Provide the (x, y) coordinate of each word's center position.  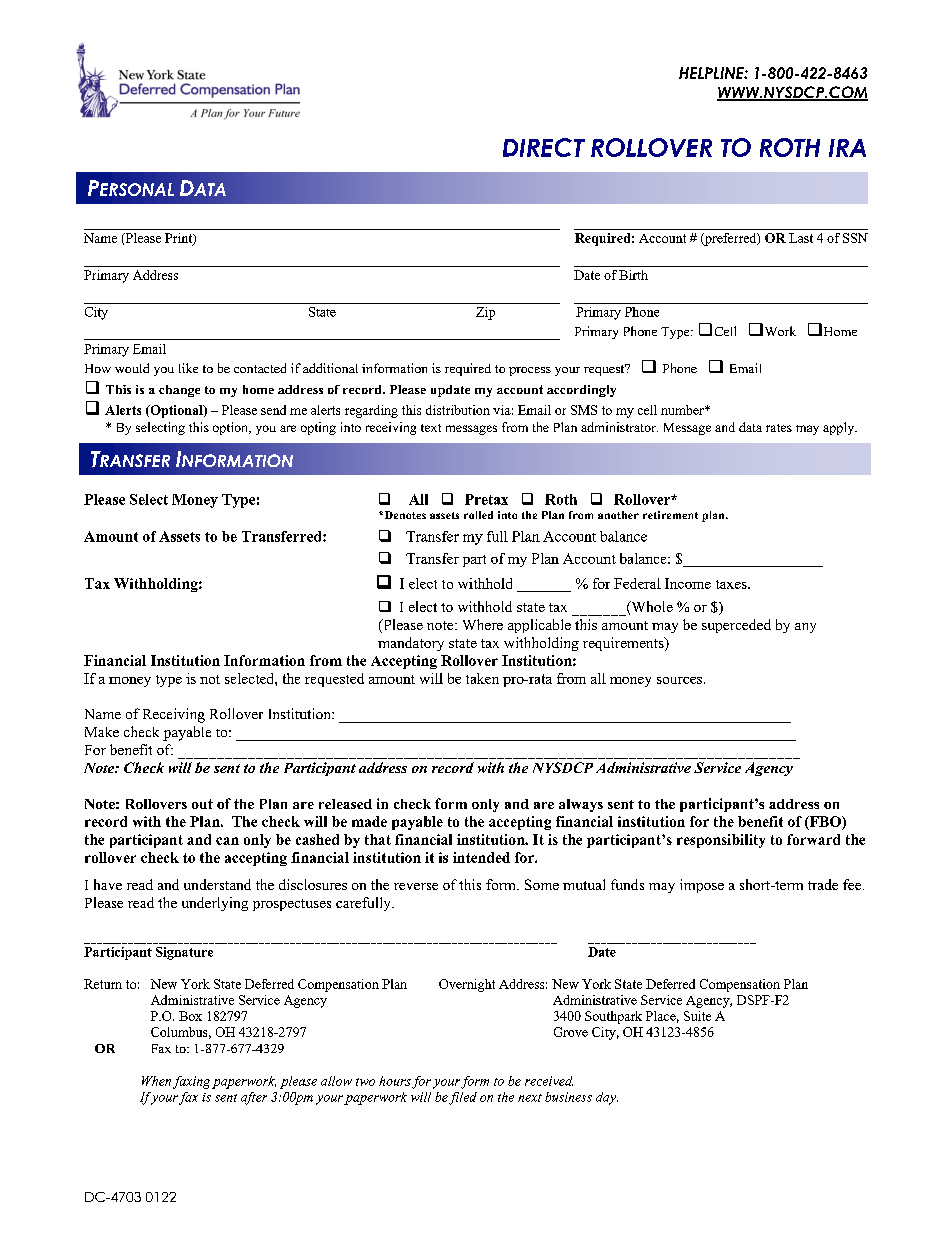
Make (102, 732)
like (188, 368)
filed (463, 1098)
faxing (191, 1082)
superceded (736, 626)
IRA (847, 148)
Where (483, 624)
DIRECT (544, 147)
